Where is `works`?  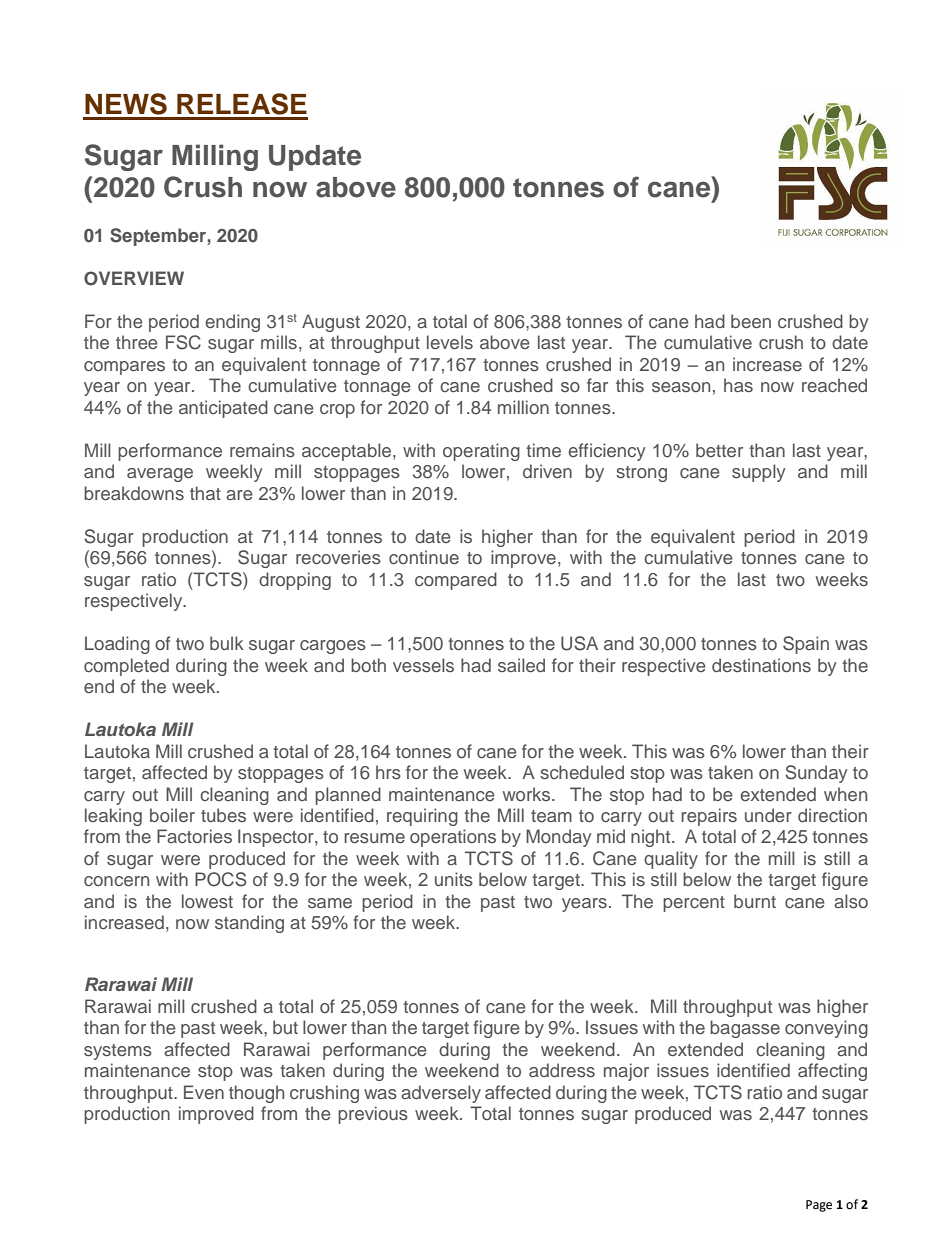
works is located at coordinates (528, 794).
